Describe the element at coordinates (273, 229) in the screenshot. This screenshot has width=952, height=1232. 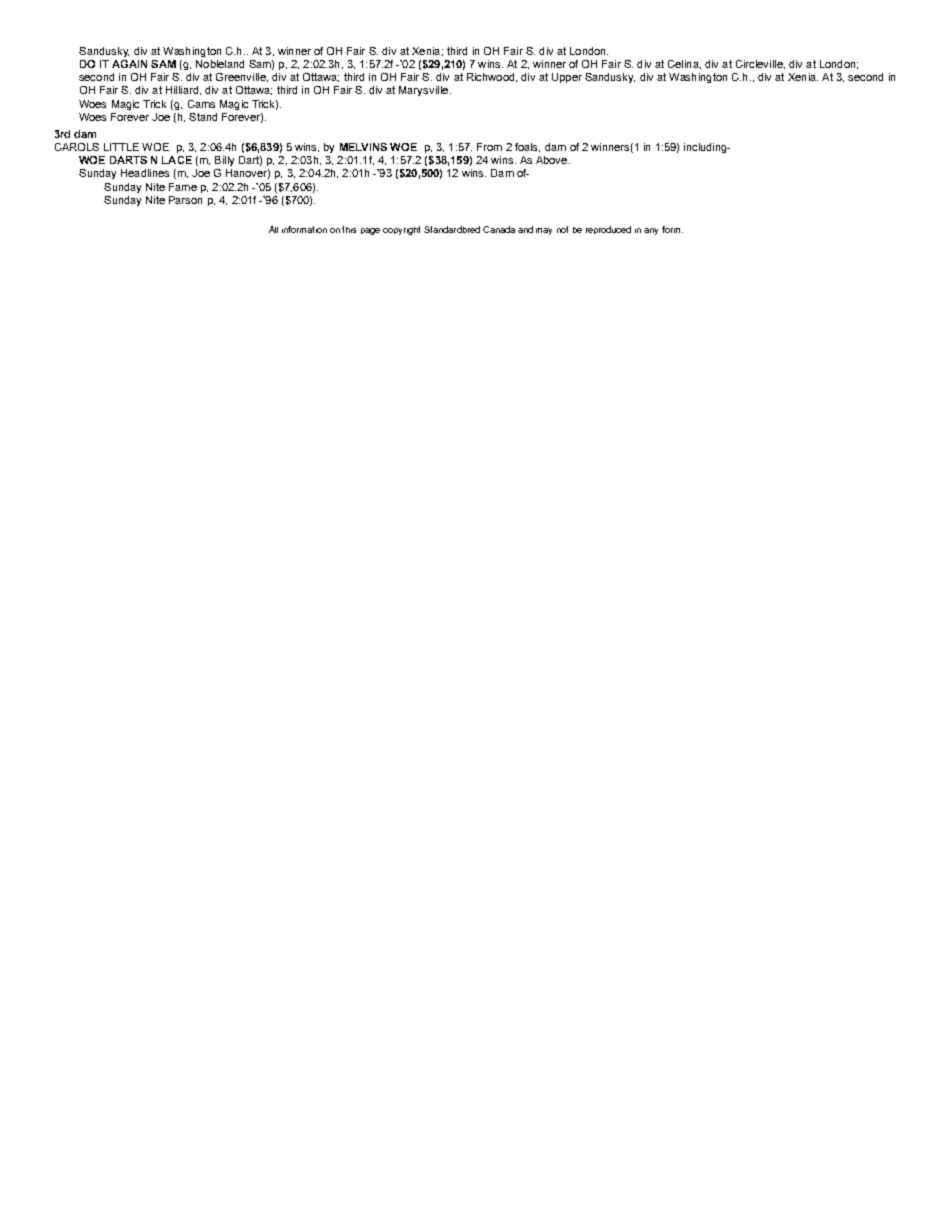
I see `All` at that location.
